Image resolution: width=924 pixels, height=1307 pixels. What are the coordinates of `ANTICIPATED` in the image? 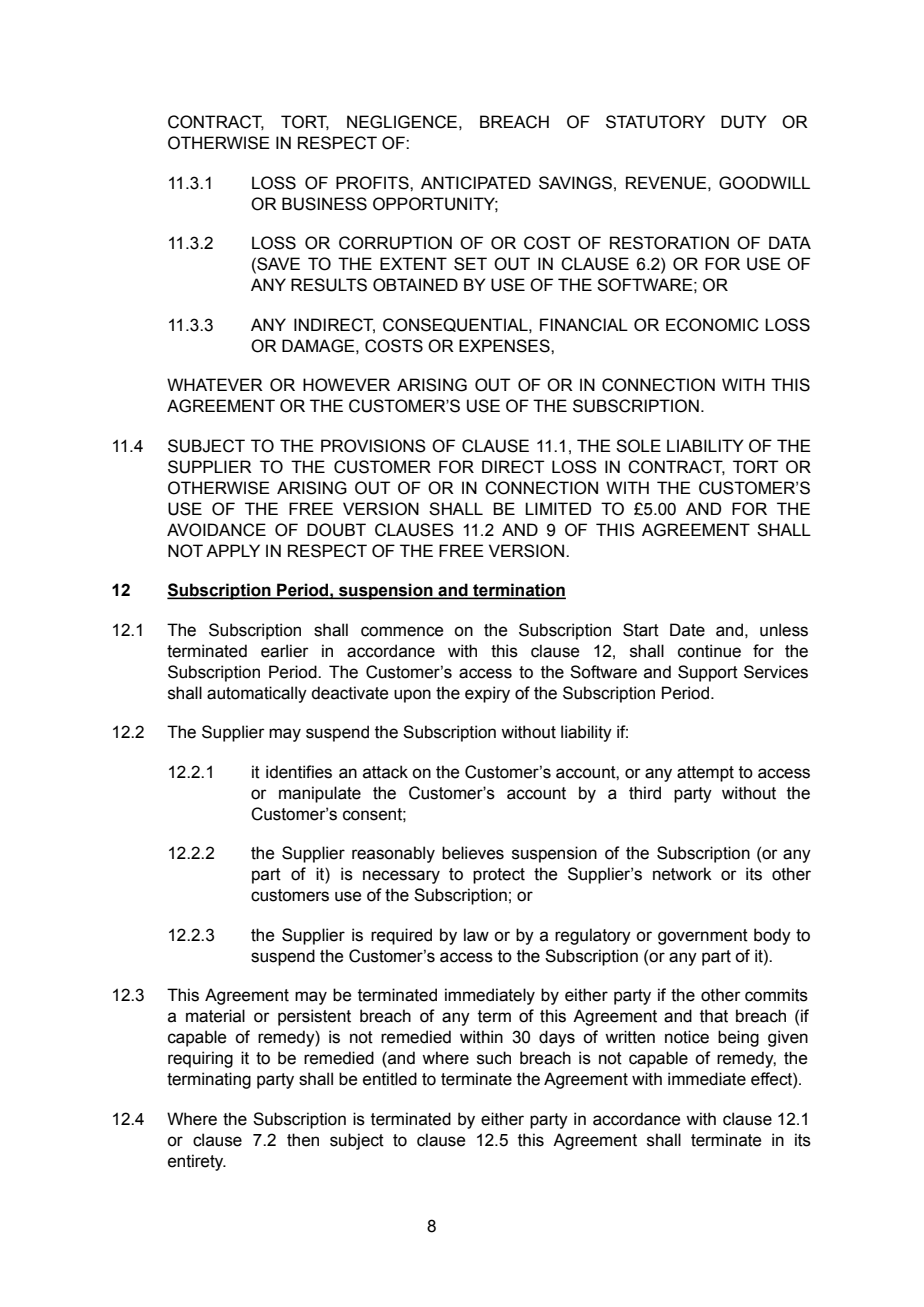 It's located at (476, 183).
